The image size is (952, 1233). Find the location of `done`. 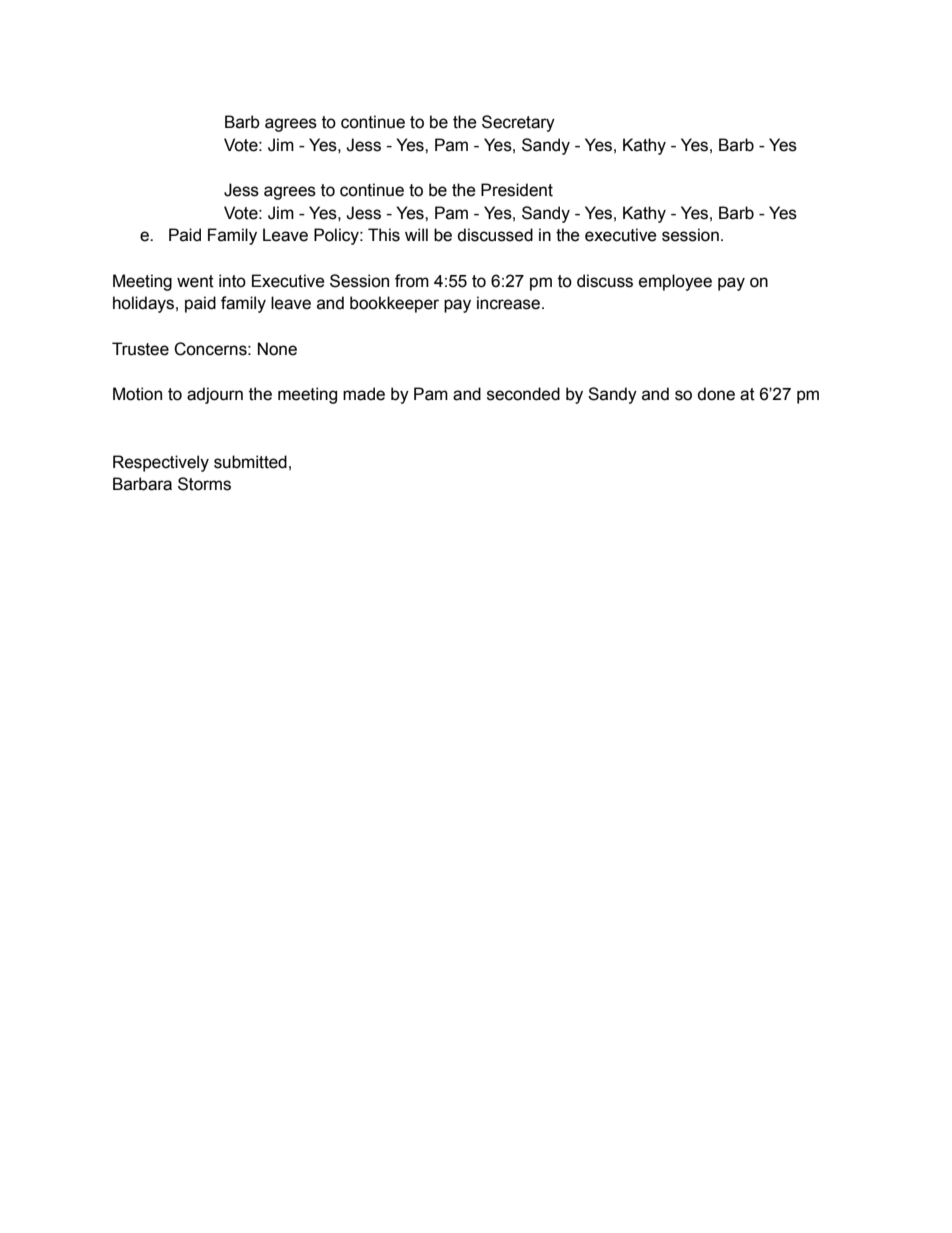

done is located at coordinates (716, 394).
